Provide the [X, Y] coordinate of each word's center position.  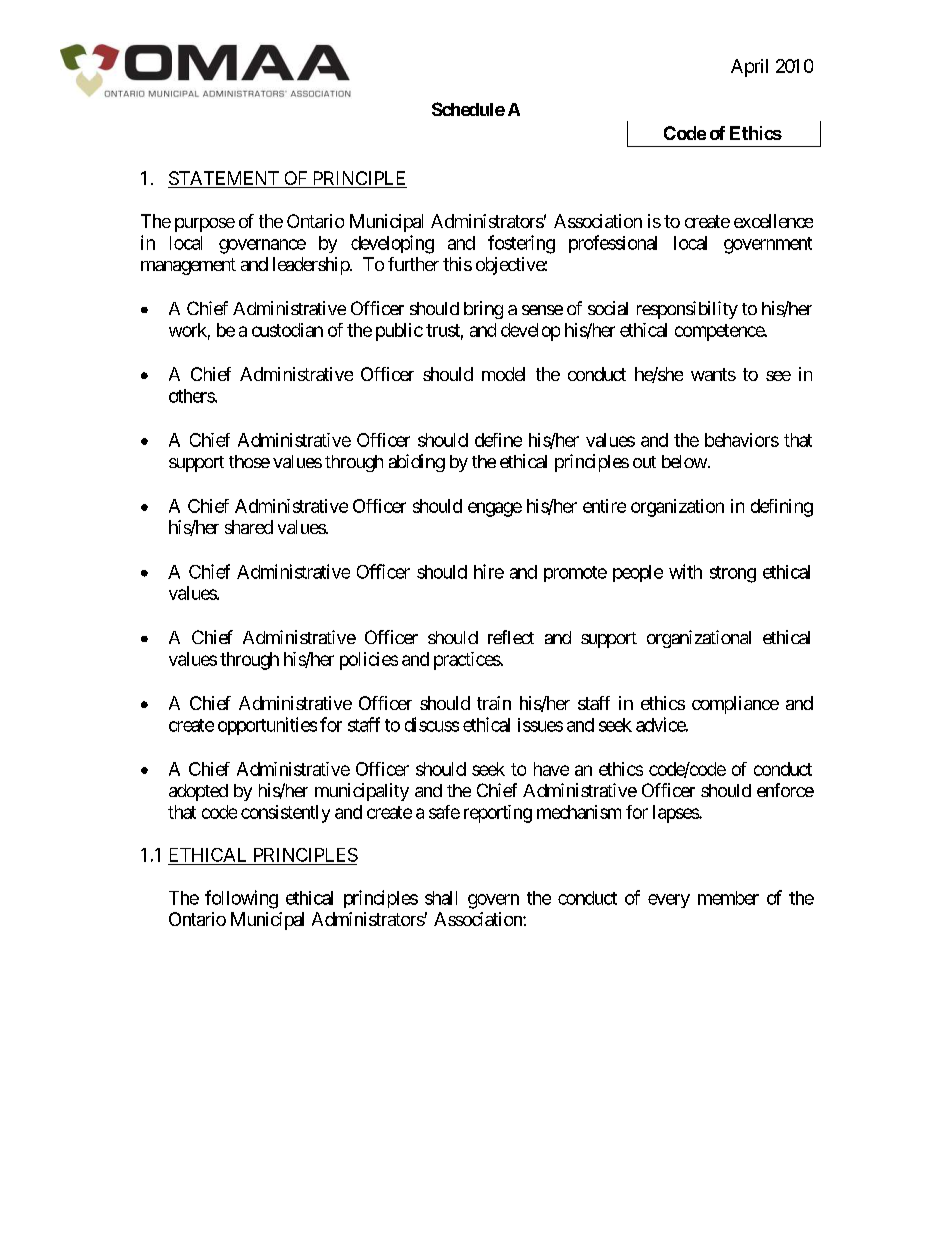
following [241, 899]
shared [249, 527]
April [749, 68]
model [503, 374]
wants [713, 374]
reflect [511, 637]
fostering [521, 244]
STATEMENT [224, 179]
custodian [287, 330]
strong [733, 574]
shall [441, 898]
